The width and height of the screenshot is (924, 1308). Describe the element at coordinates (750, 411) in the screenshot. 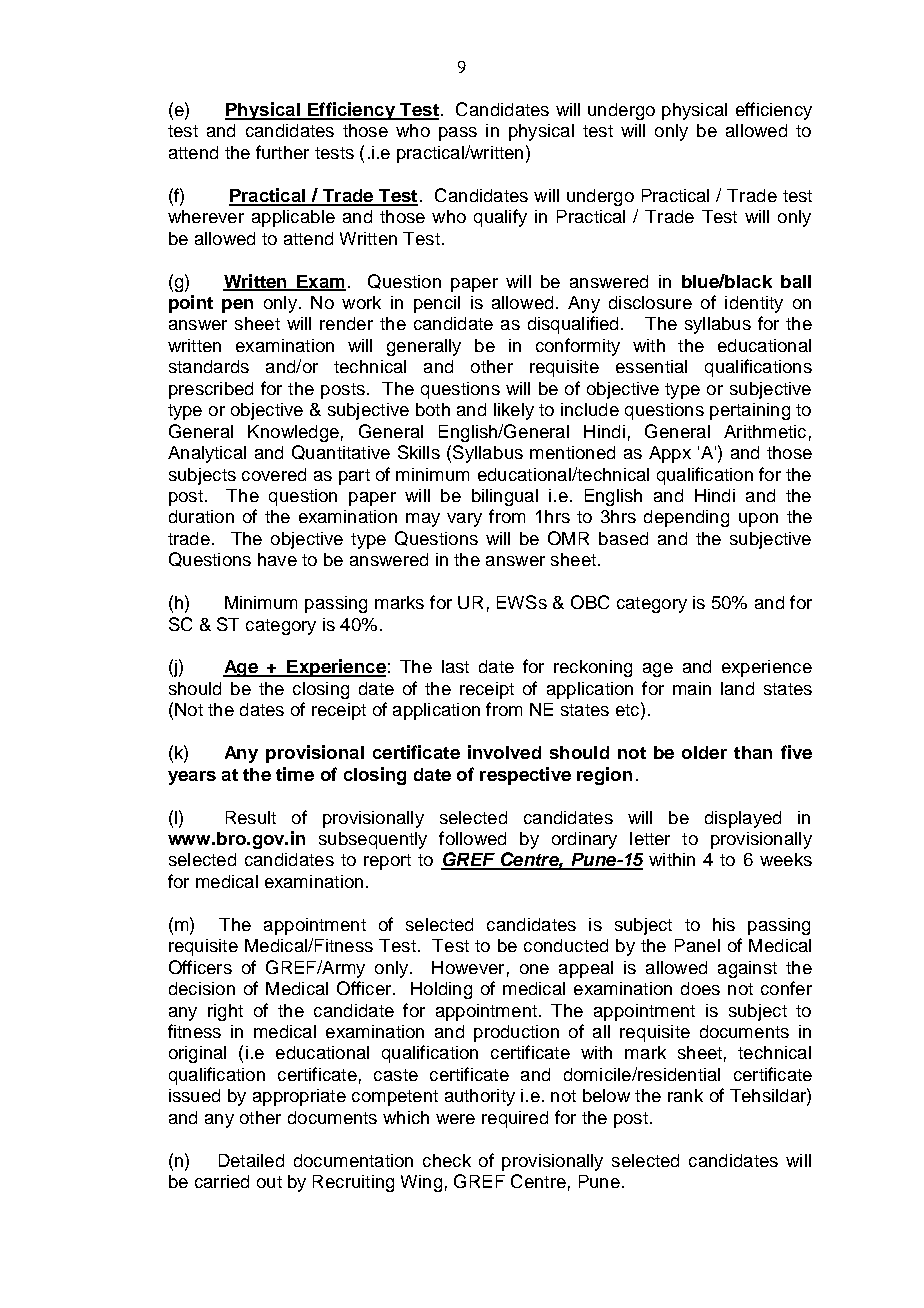

I see `pertaining` at that location.
